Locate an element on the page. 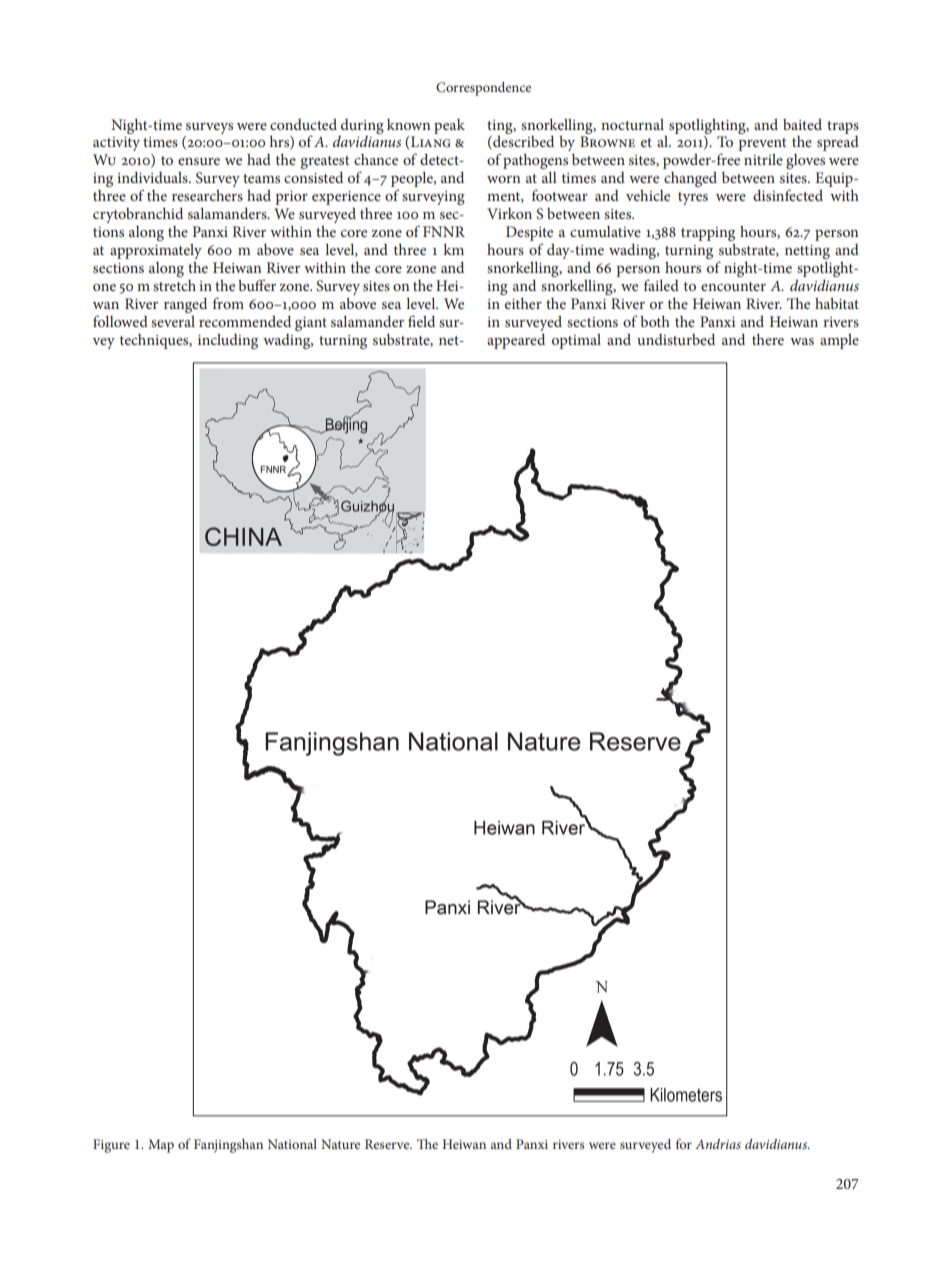 This page has width=952, height=1270. Map is located at coordinates (161, 1146).
